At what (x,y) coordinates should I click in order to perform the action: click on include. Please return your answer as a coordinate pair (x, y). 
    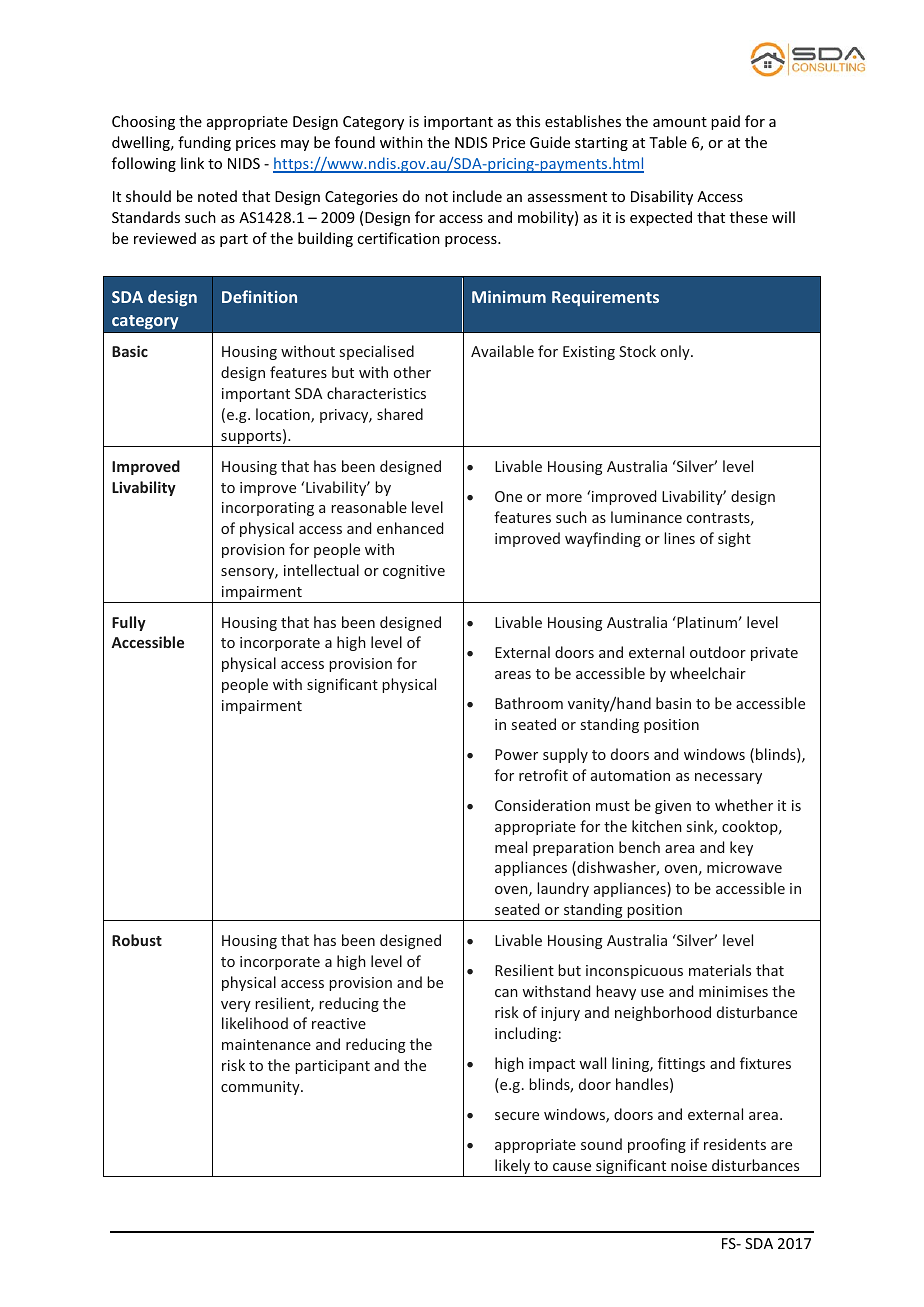
    Looking at the image, I should click on (477, 196).
